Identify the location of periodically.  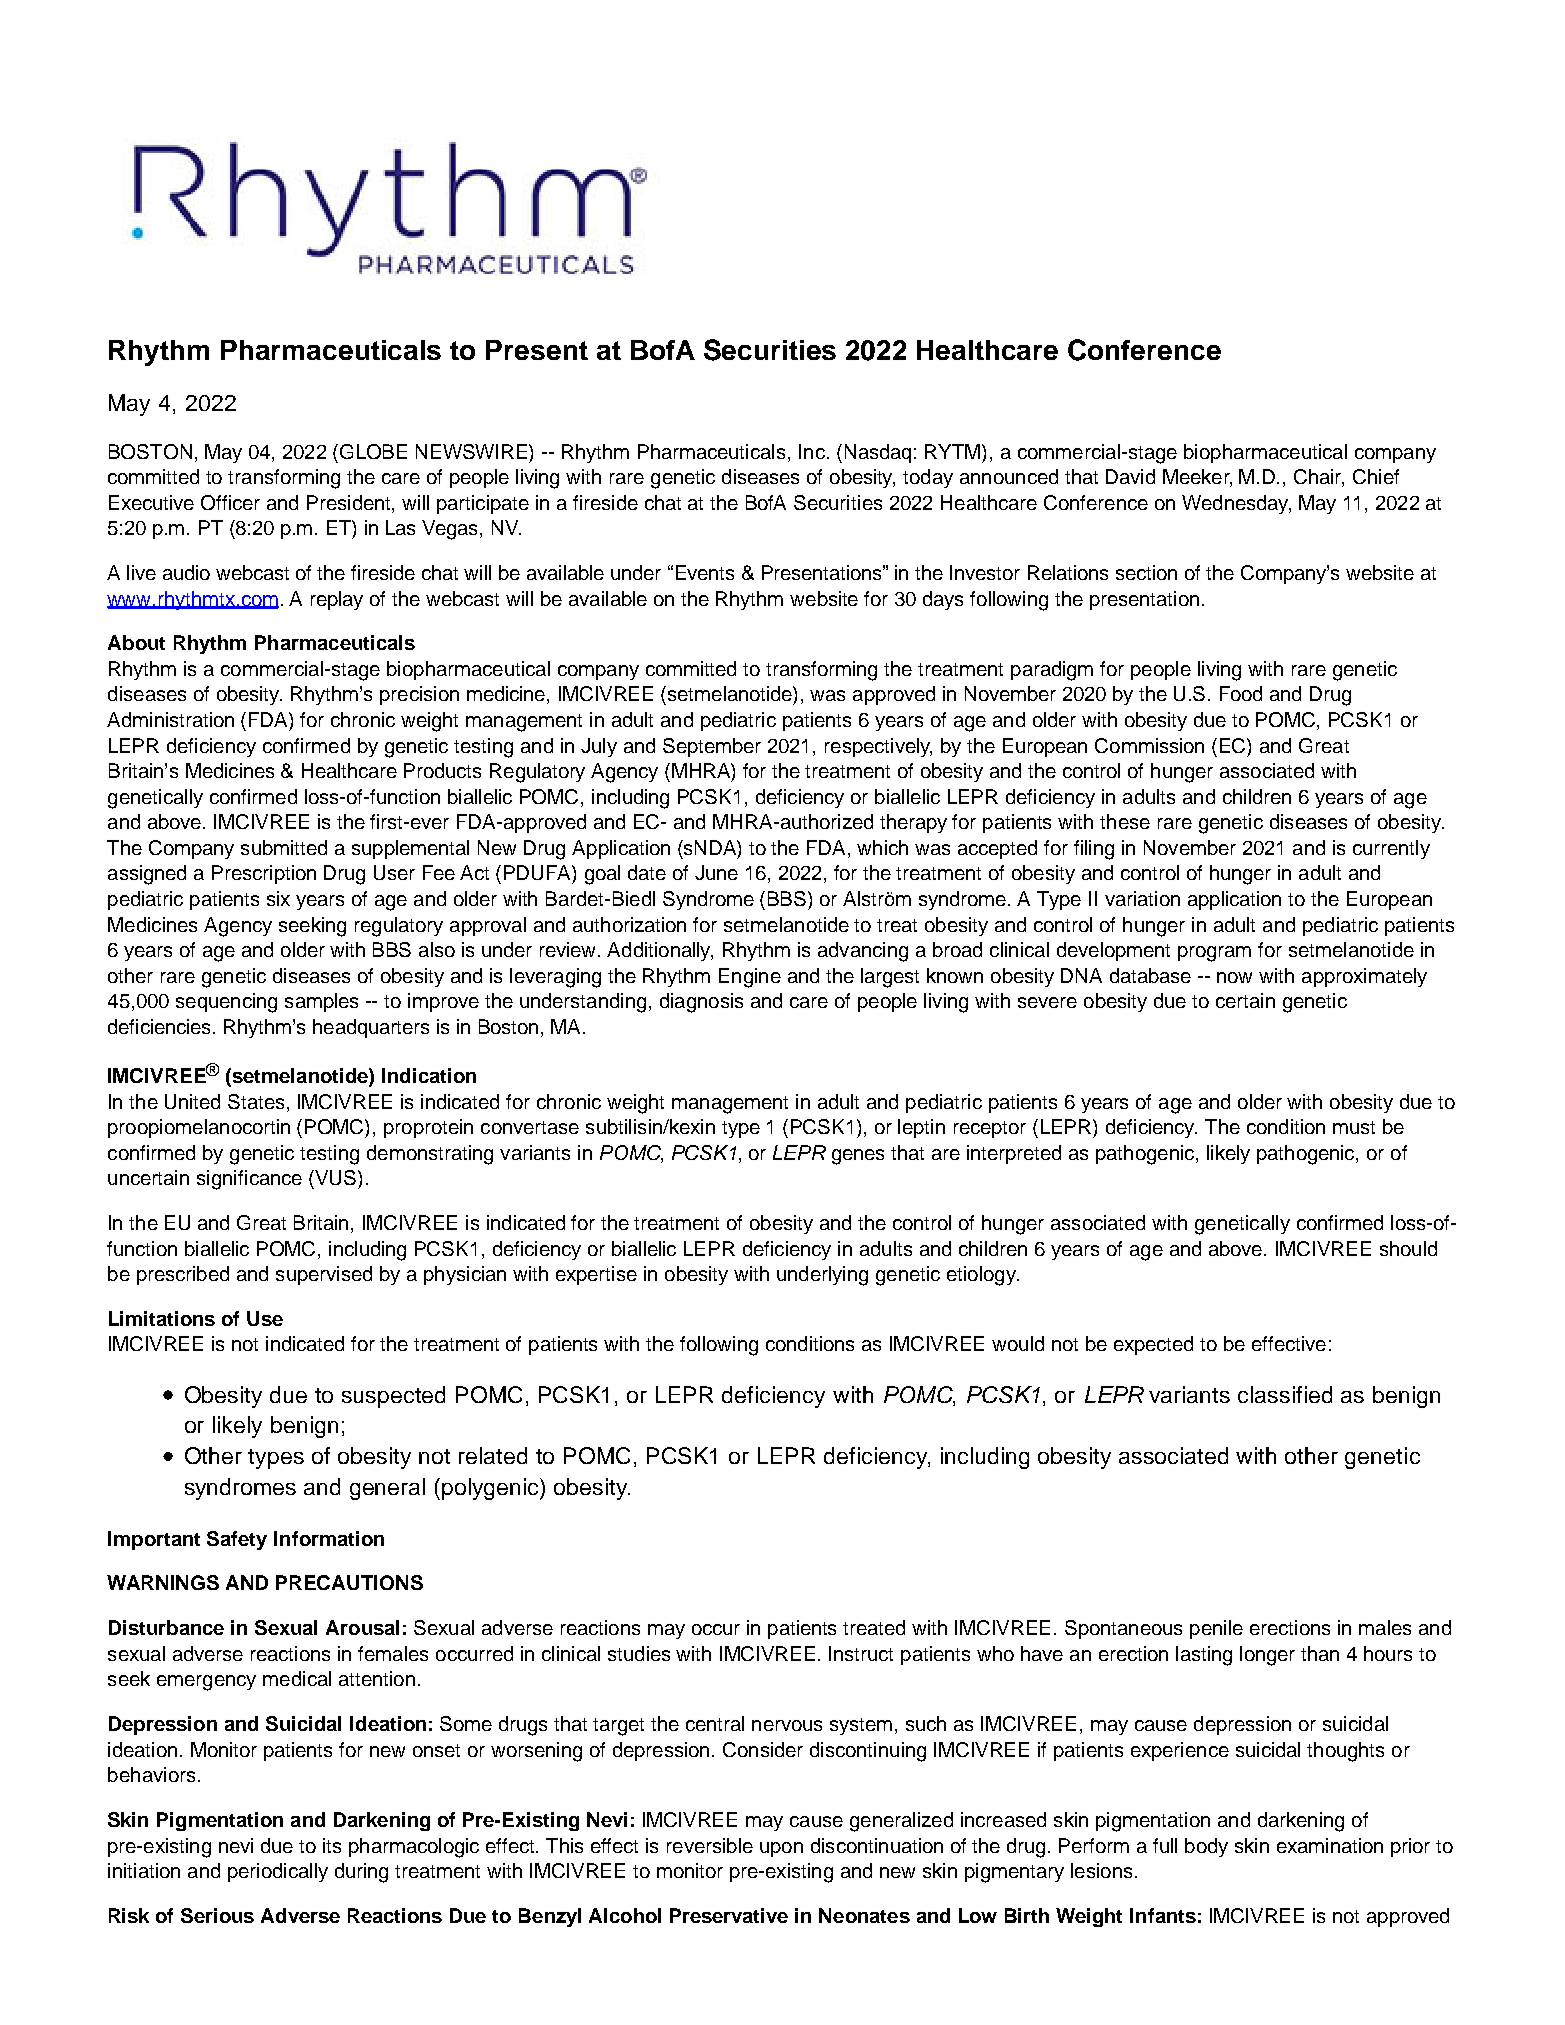
(278, 1872).
